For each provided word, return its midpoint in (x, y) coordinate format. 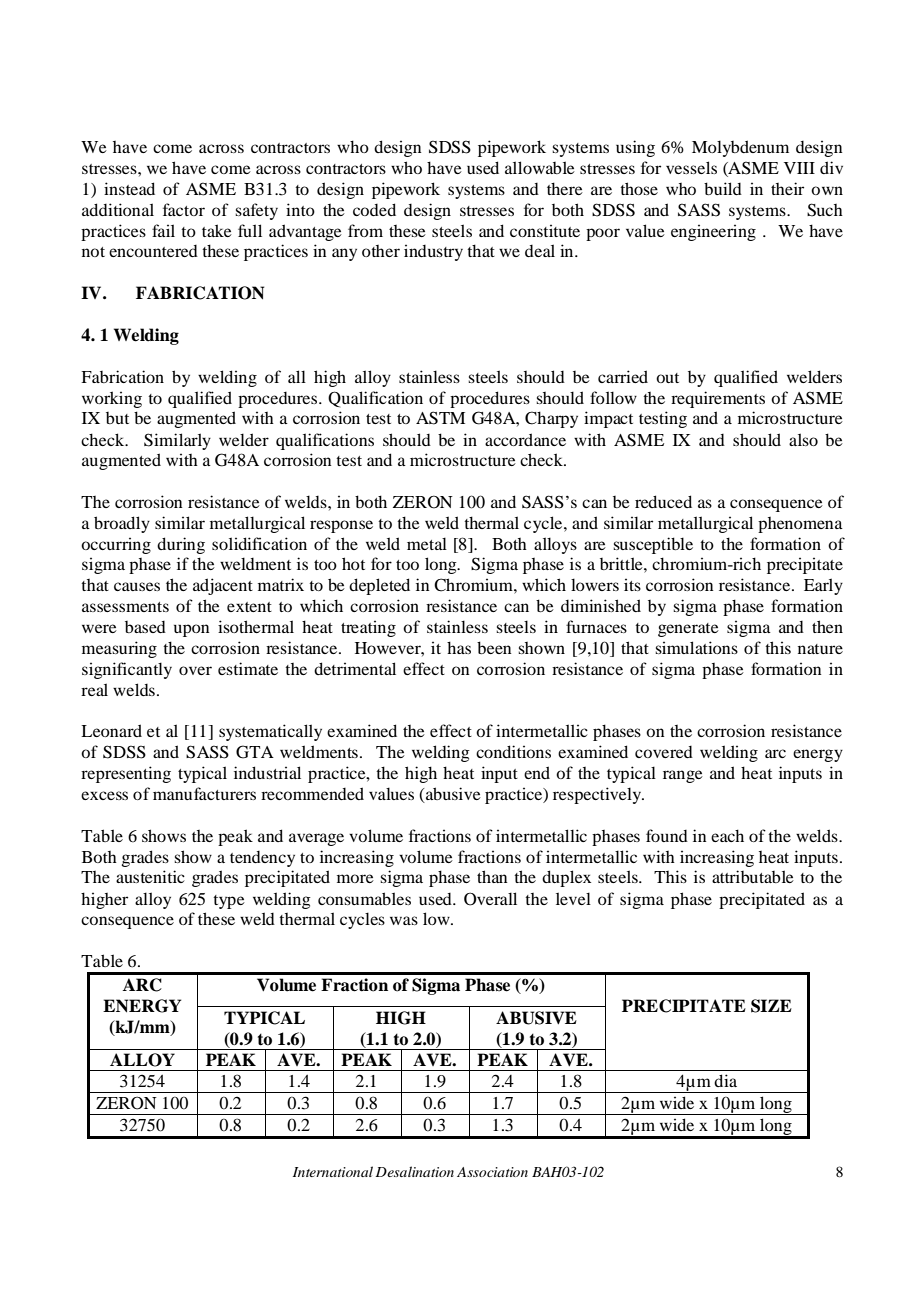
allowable (540, 167)
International (333, 1171)
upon (192, 630)
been (494, 647)
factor (184, 209)
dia (725, 1080)
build (723, 188)
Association (492, 1172)
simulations (696, 647)
